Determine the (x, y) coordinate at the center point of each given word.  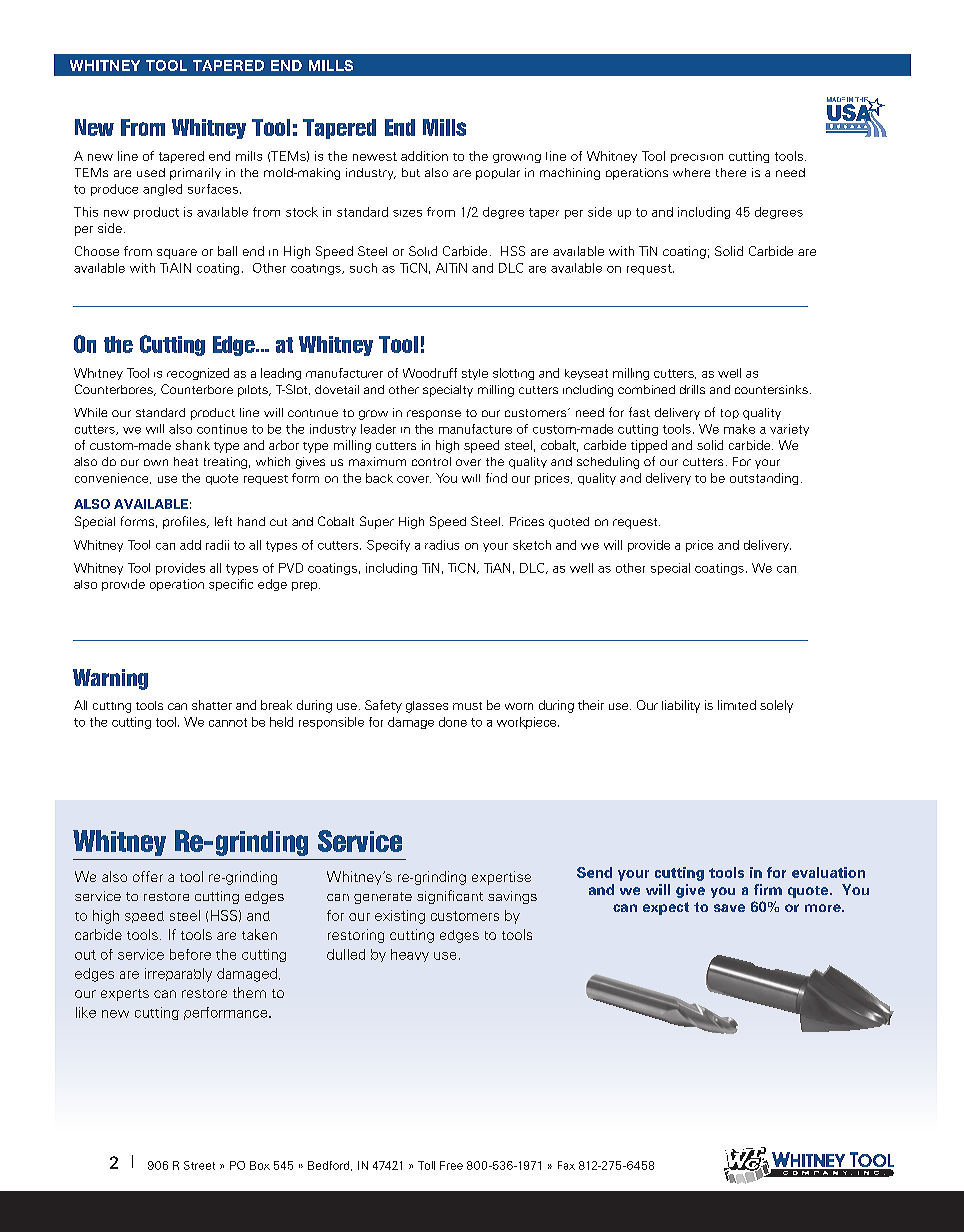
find (496, 478)
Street (199, 1165)
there (731, 172)
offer (148, 876)
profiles (185, 522)
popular (498, 174)
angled (162, 190)
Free (451, 1165)
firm (768, 889)
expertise (501, 878)
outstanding (764, 479)
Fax (566, 1165)
